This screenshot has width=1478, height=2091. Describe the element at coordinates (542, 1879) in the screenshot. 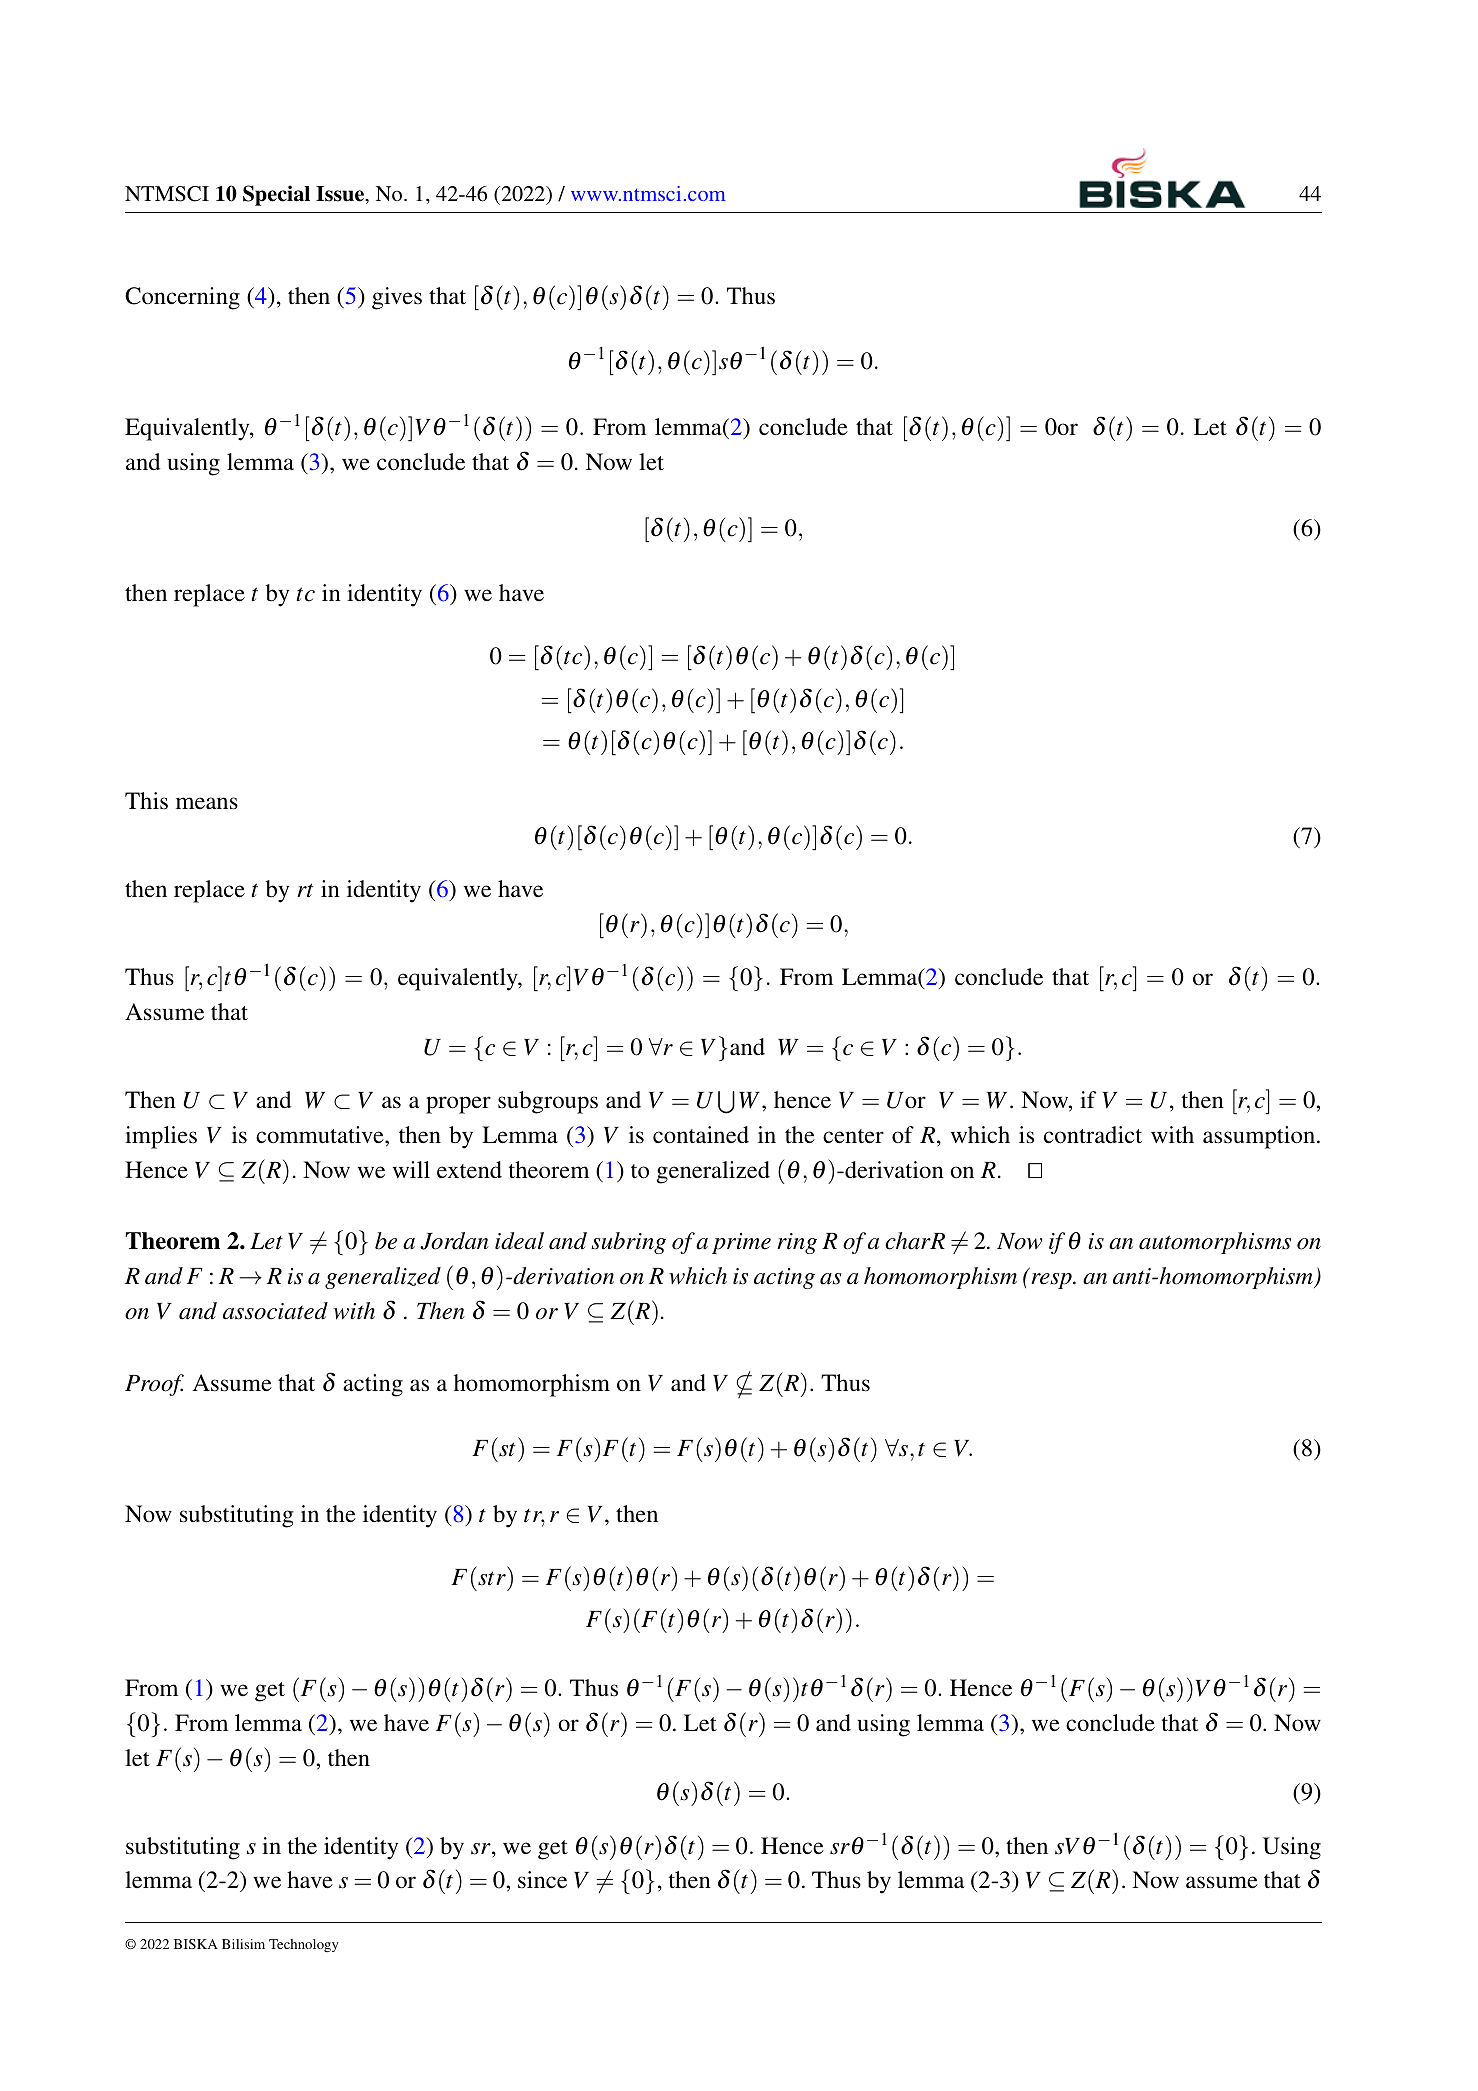

I see `since` at that location.
